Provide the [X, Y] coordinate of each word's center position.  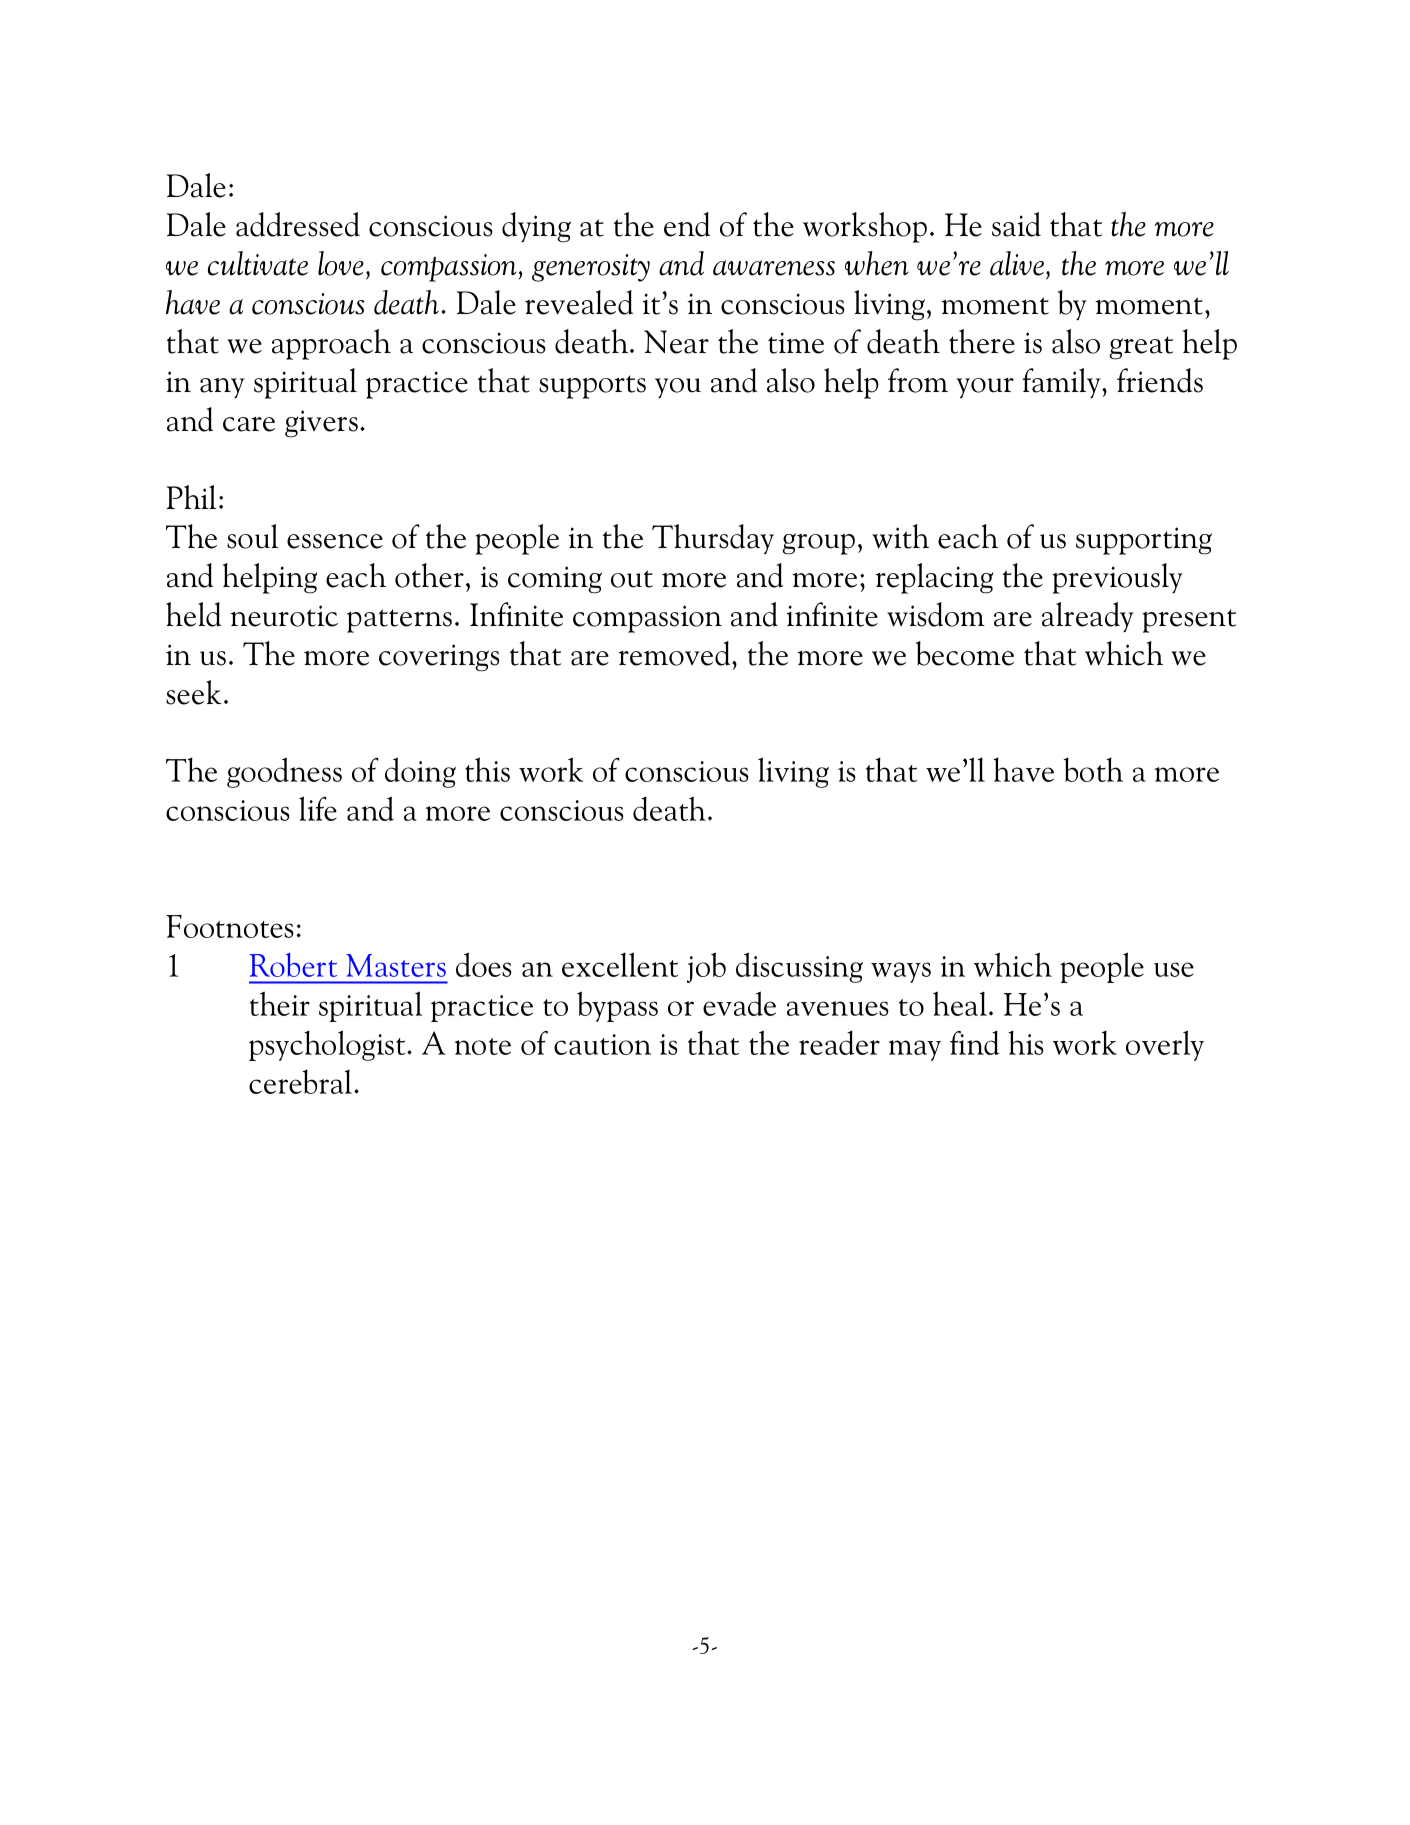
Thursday [713, 539]
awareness [774, 268]
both [1093, 769]
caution [602, 1044]
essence [335, 541]
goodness [284, 772]
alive [1017, 263]
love [341, 263]
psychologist [328, 1045]
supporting [1144, 541]
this [487, 769]
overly [1165, 1045]
